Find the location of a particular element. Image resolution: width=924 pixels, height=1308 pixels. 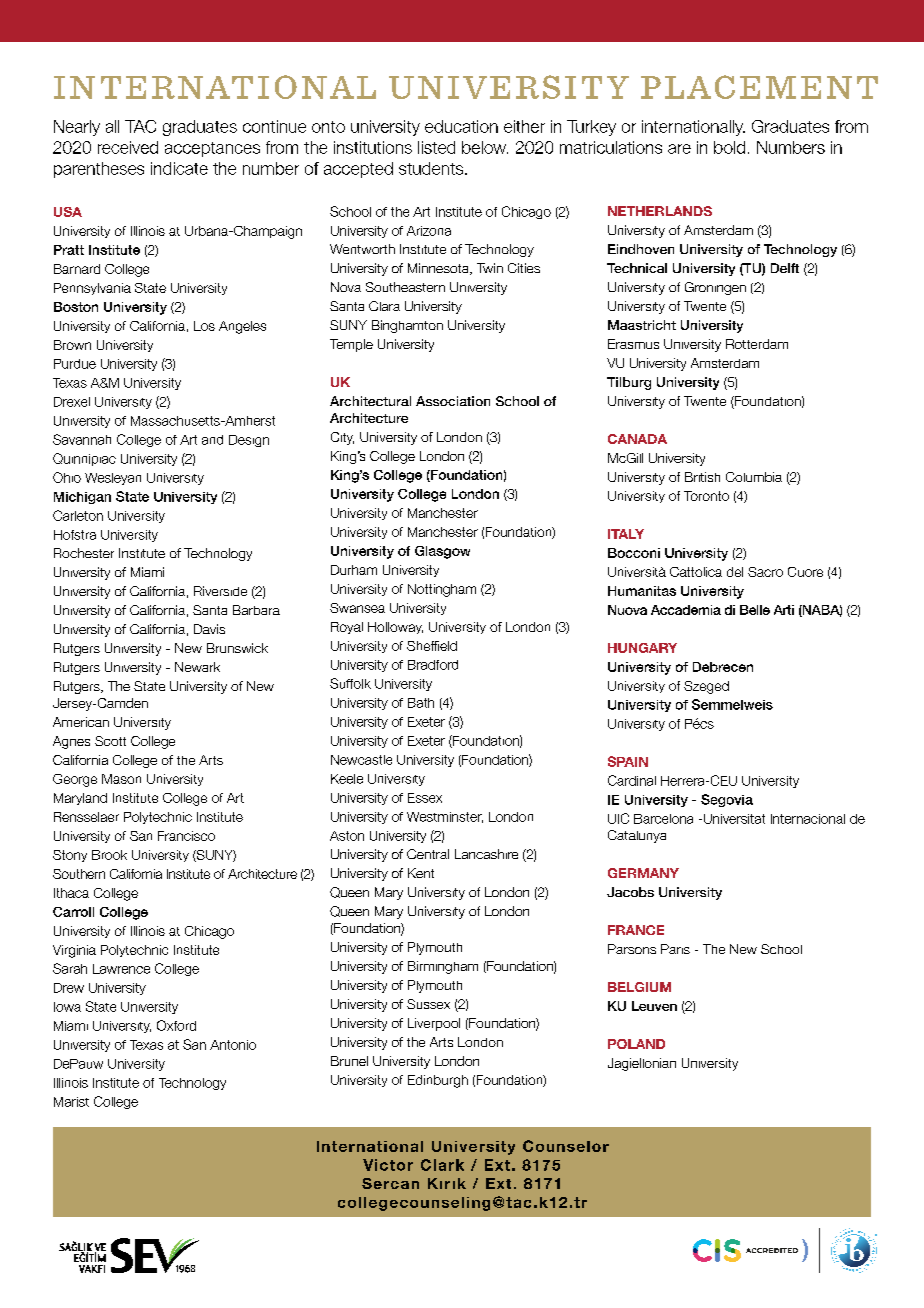

bold is located at coordinates (729, 147).
